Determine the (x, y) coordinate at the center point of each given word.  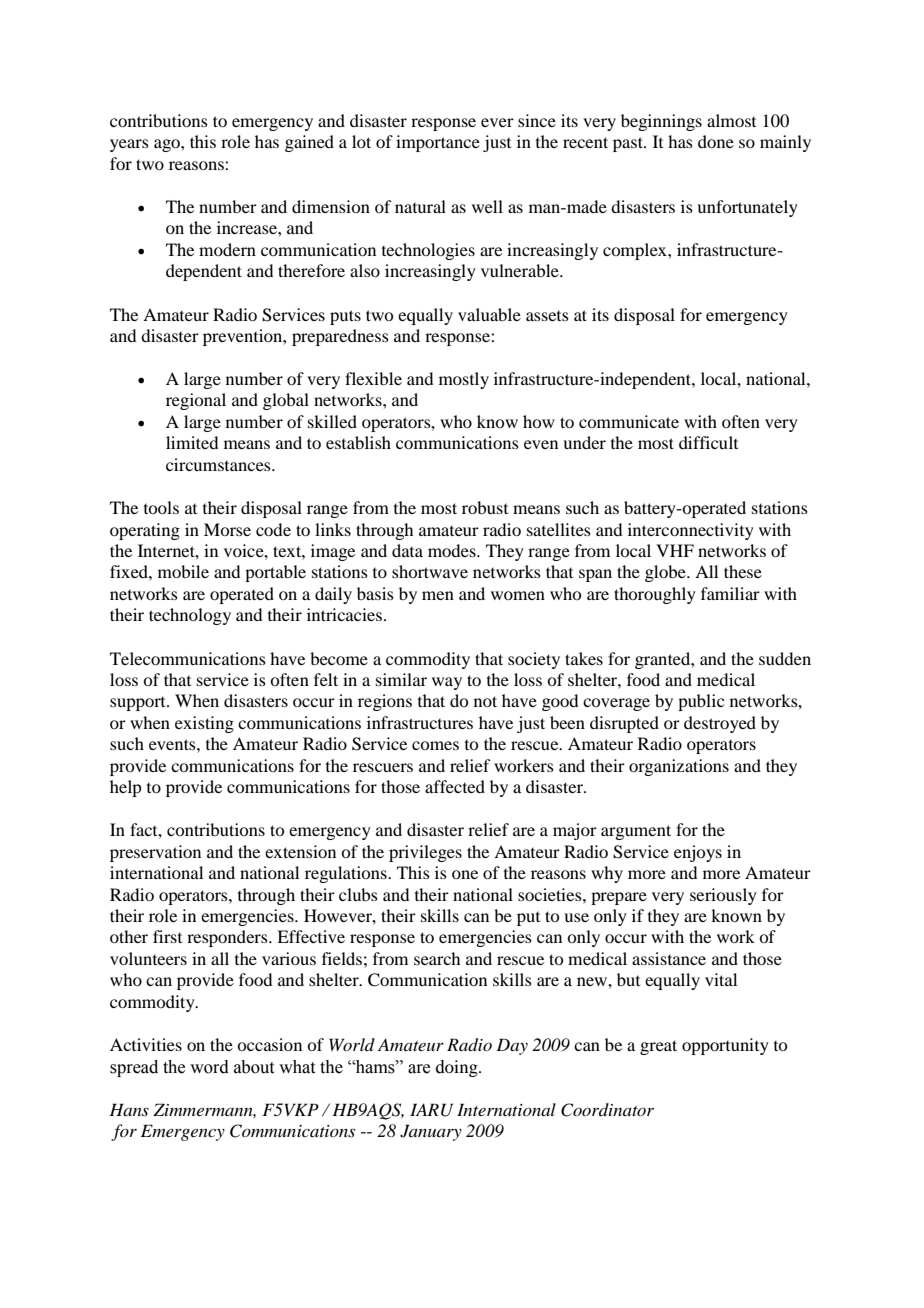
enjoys (698, 853)
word (209, 1067)
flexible (373, 378)
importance (438, 143)
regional (196, 401)
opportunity (725, 1046)
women (518, 595)
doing (458, 1068)
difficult (708, 442)
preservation (155, 853)
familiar (730, 593)
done (716, 141)
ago (168, 145)
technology (190, 616)
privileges (425, 853)
